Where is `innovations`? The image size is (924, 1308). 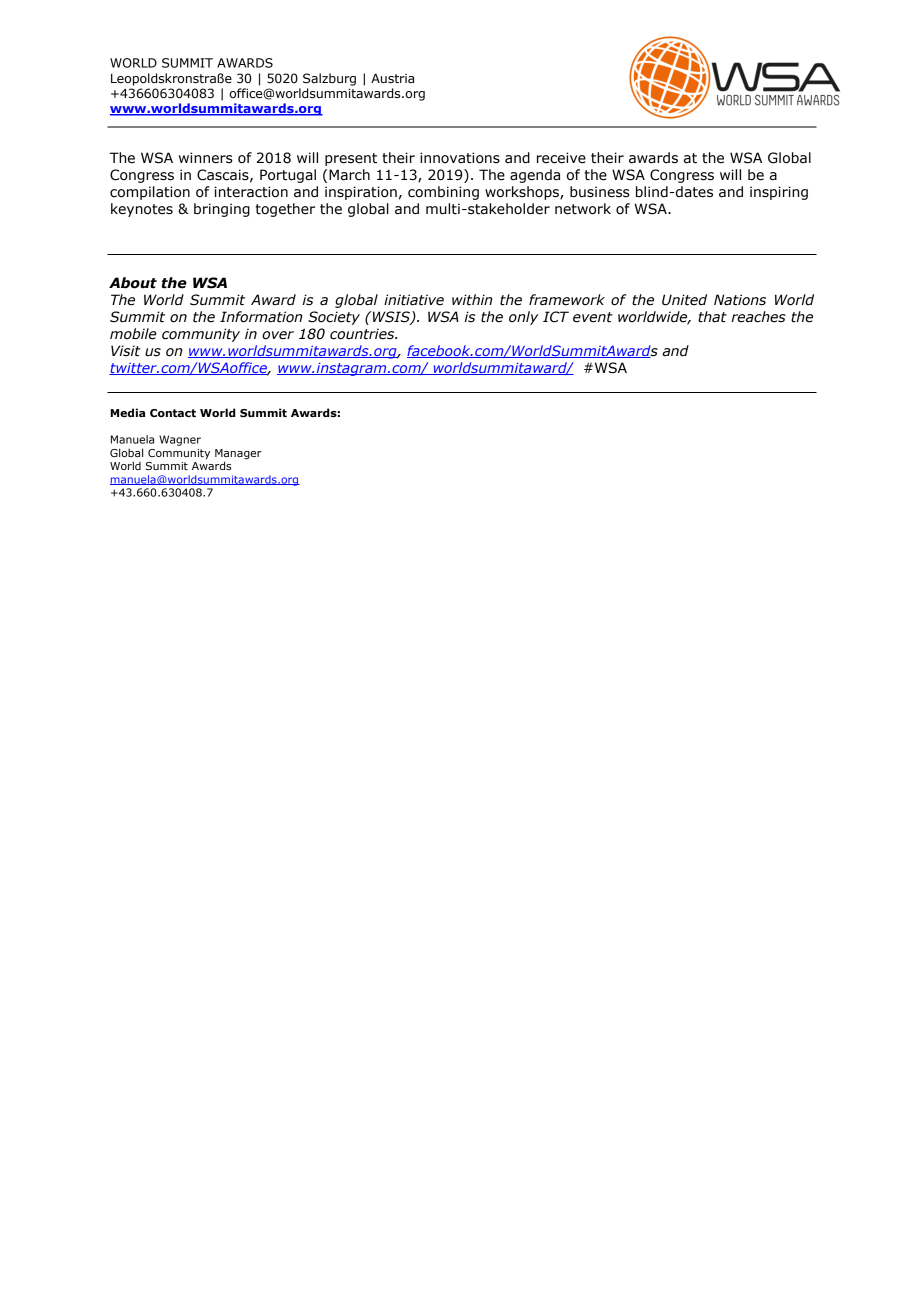
innovations is located at coordinates (460, 158).
